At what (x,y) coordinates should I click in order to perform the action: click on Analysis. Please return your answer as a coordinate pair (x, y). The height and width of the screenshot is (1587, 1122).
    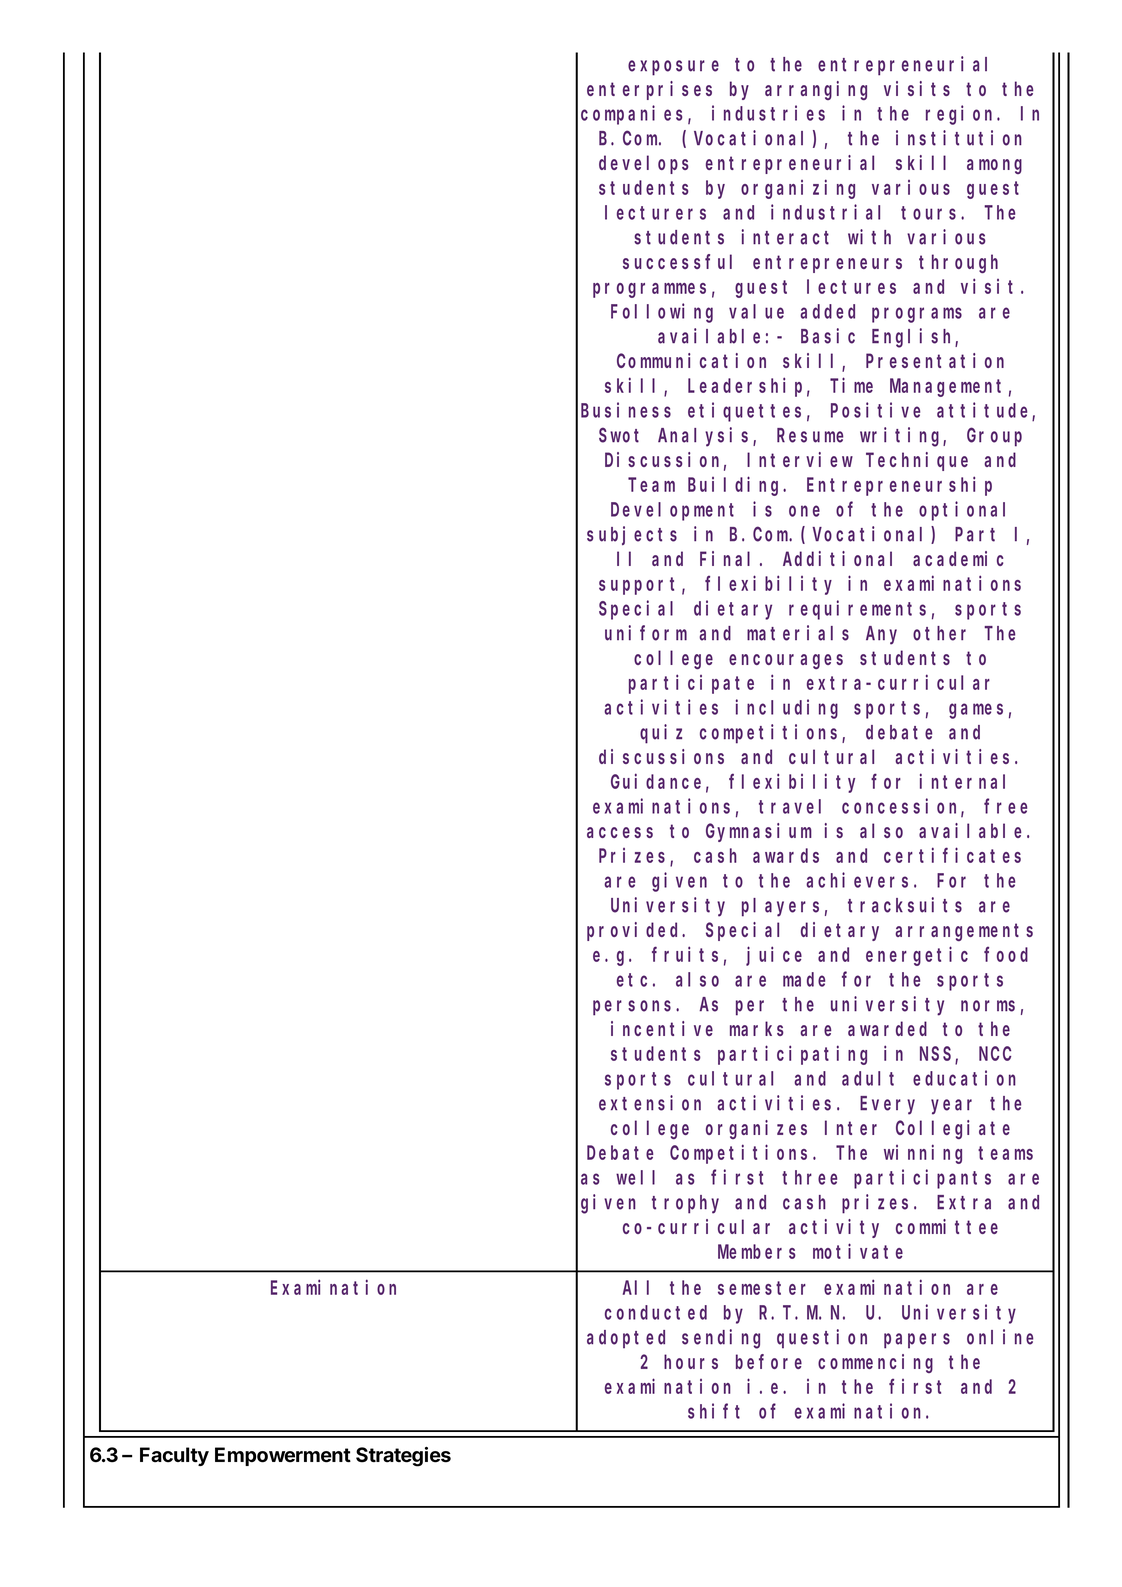
    Looking at the image, I should click on (706, 437).
